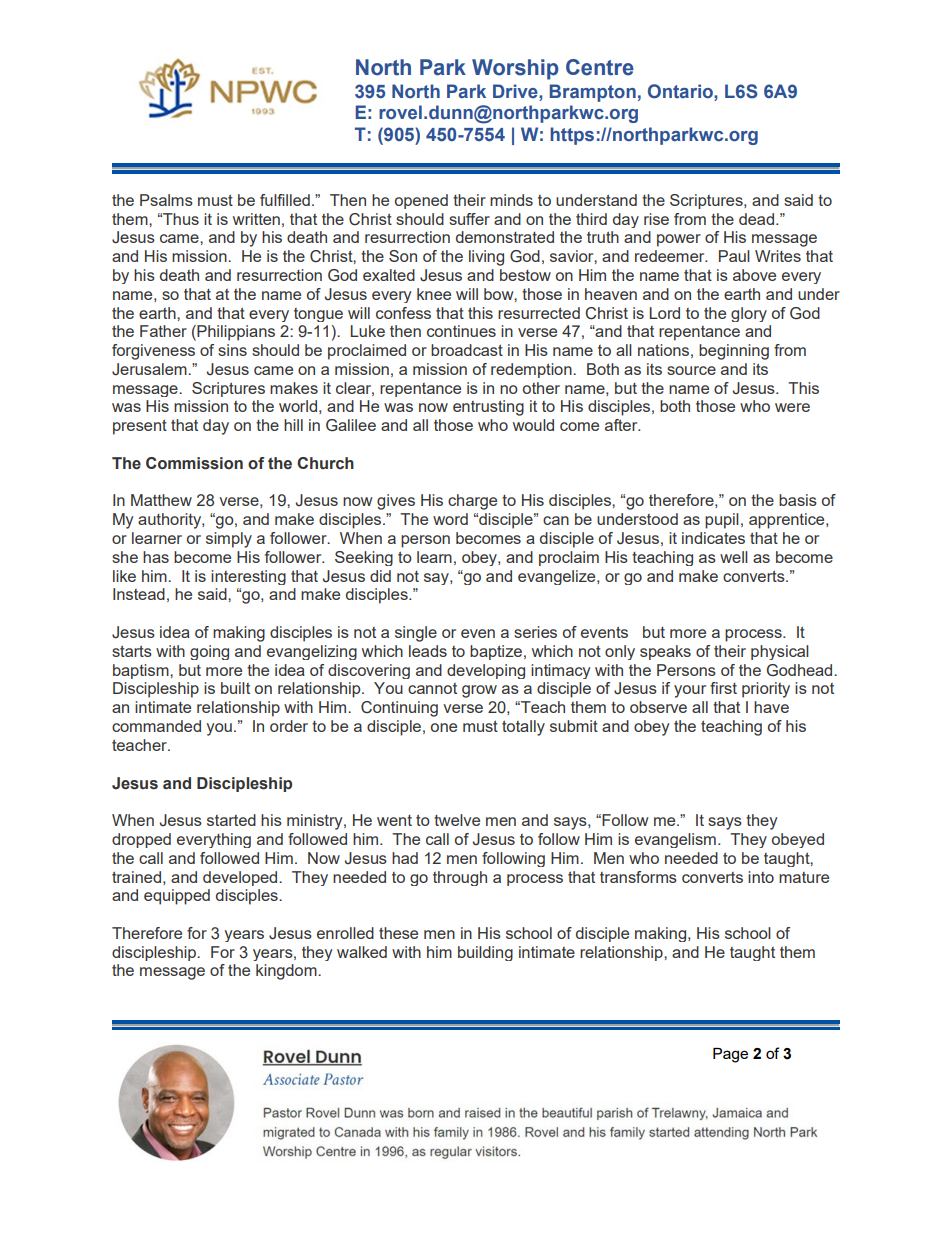 This screenshot has width=952, height=1233. Describe the element at coordinates (229, 540) in the screenshot. I see `simply` at that location.
